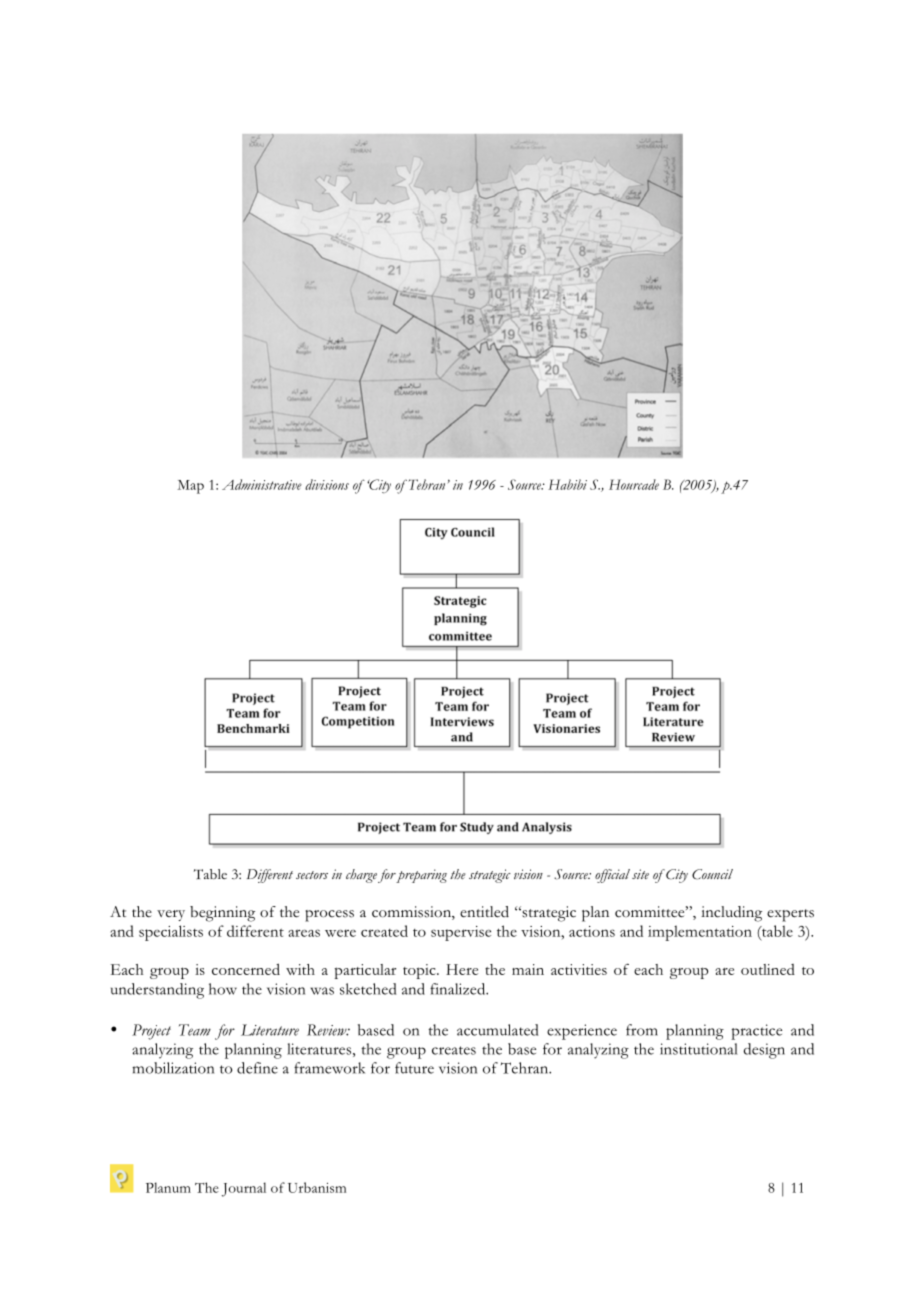 This screenshot has height=1308, width=924. What do you see at coordinates (699, 1049) in the screenshot?
I see `institutional` at bounding box center [699, 1049].
